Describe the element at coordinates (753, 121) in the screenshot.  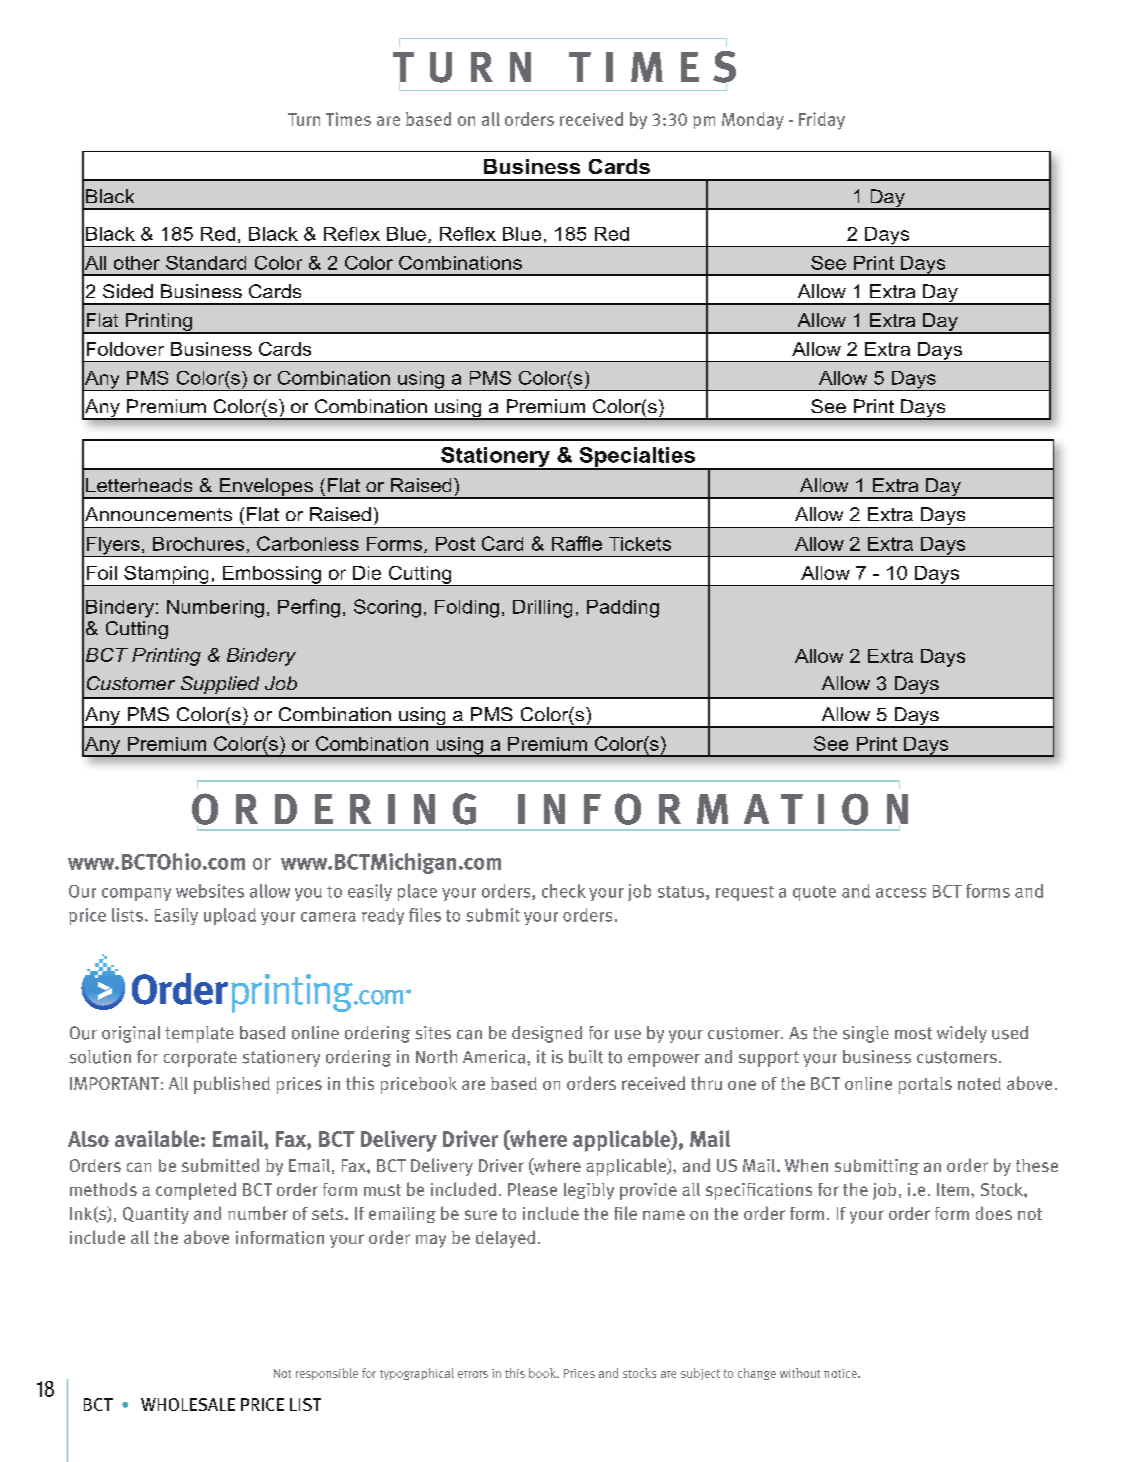
I see `Monday` at that location.
